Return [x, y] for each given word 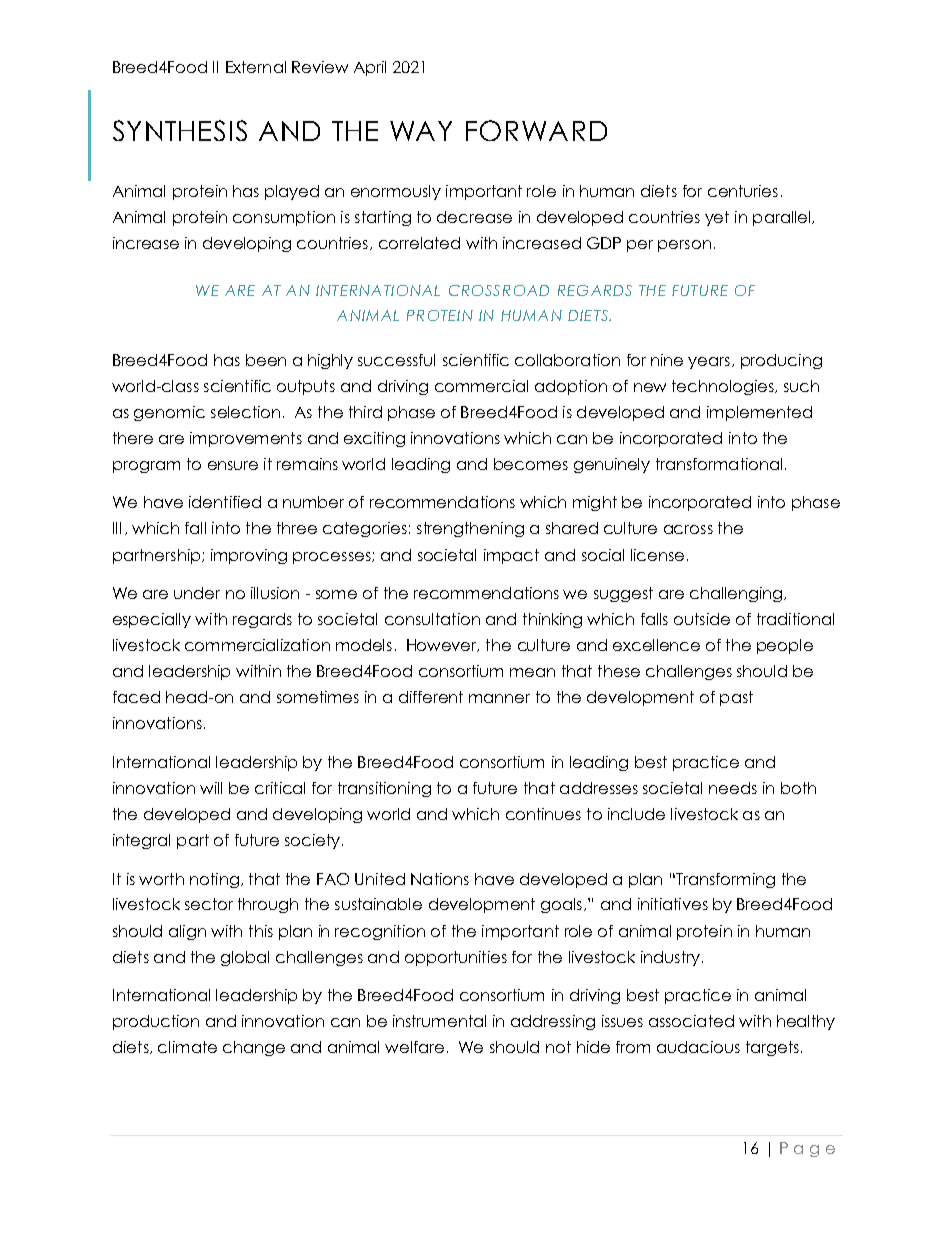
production [156, 1022]
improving [249, 556]
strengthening [470, 529]
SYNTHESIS [180, 130]
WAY [421, 131]
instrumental [439, 1021]
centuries [743, 191]
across [688, 529]
